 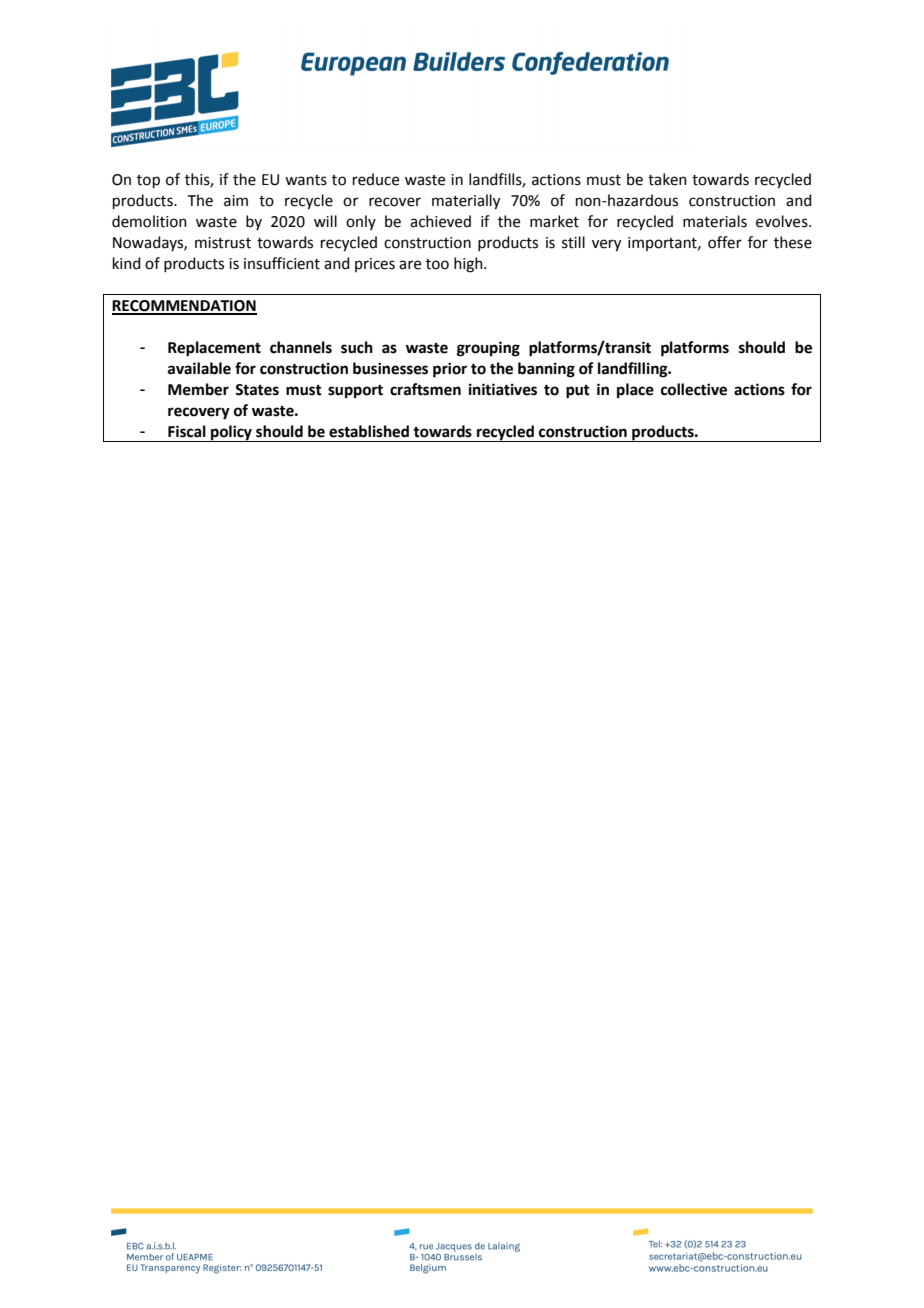 What do you see at coordinates (469, 265) in the screenshot?
I see `high` at bounding box center [469, 265].
